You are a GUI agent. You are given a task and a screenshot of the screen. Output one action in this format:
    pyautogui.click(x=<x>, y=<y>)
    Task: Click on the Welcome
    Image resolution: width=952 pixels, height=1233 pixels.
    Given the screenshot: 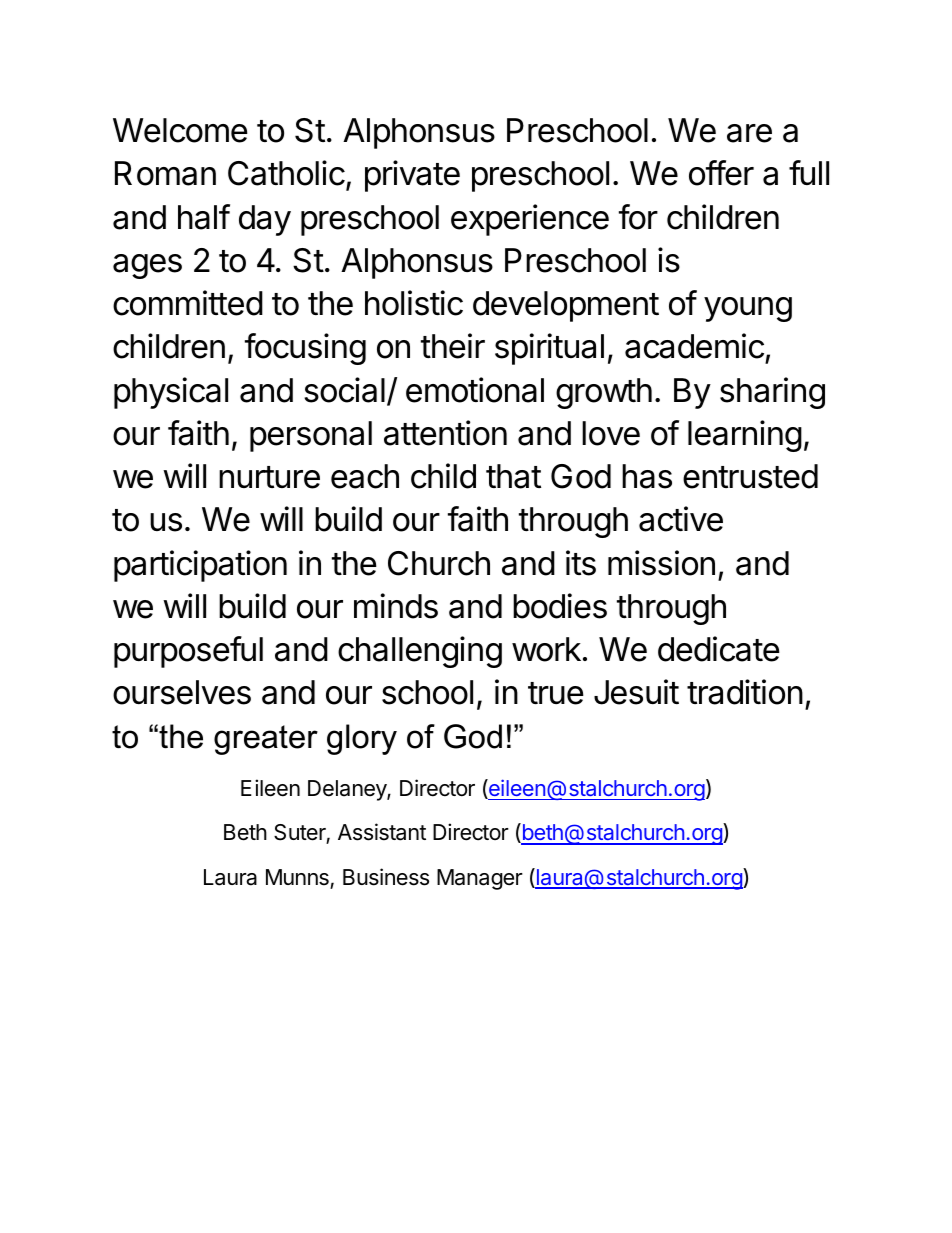 What is the action you would take?
    pyautogui.click(x=180, y=130)
